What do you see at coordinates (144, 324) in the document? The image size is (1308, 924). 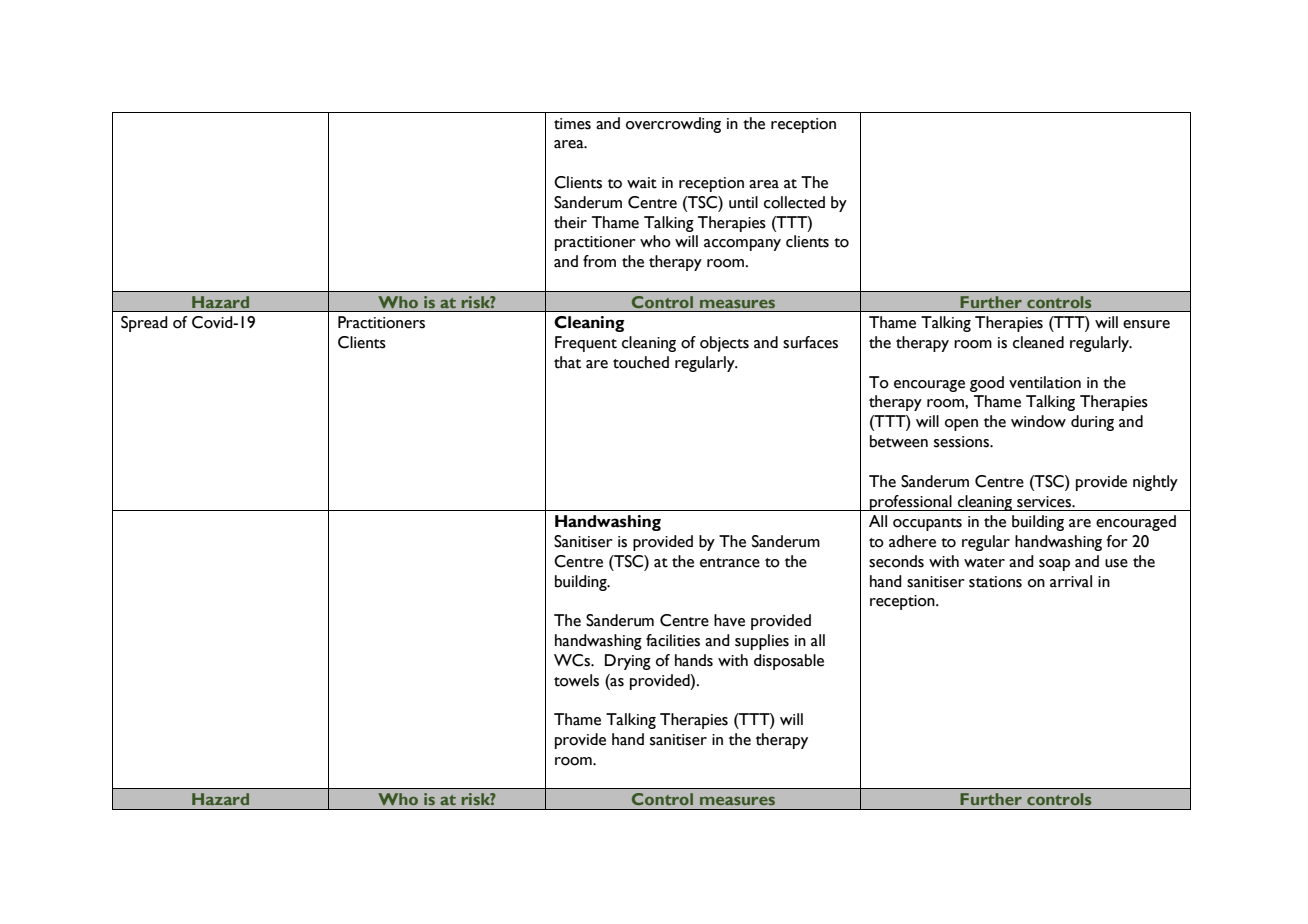 I see `Spread` at bounding box center [144, 324].
